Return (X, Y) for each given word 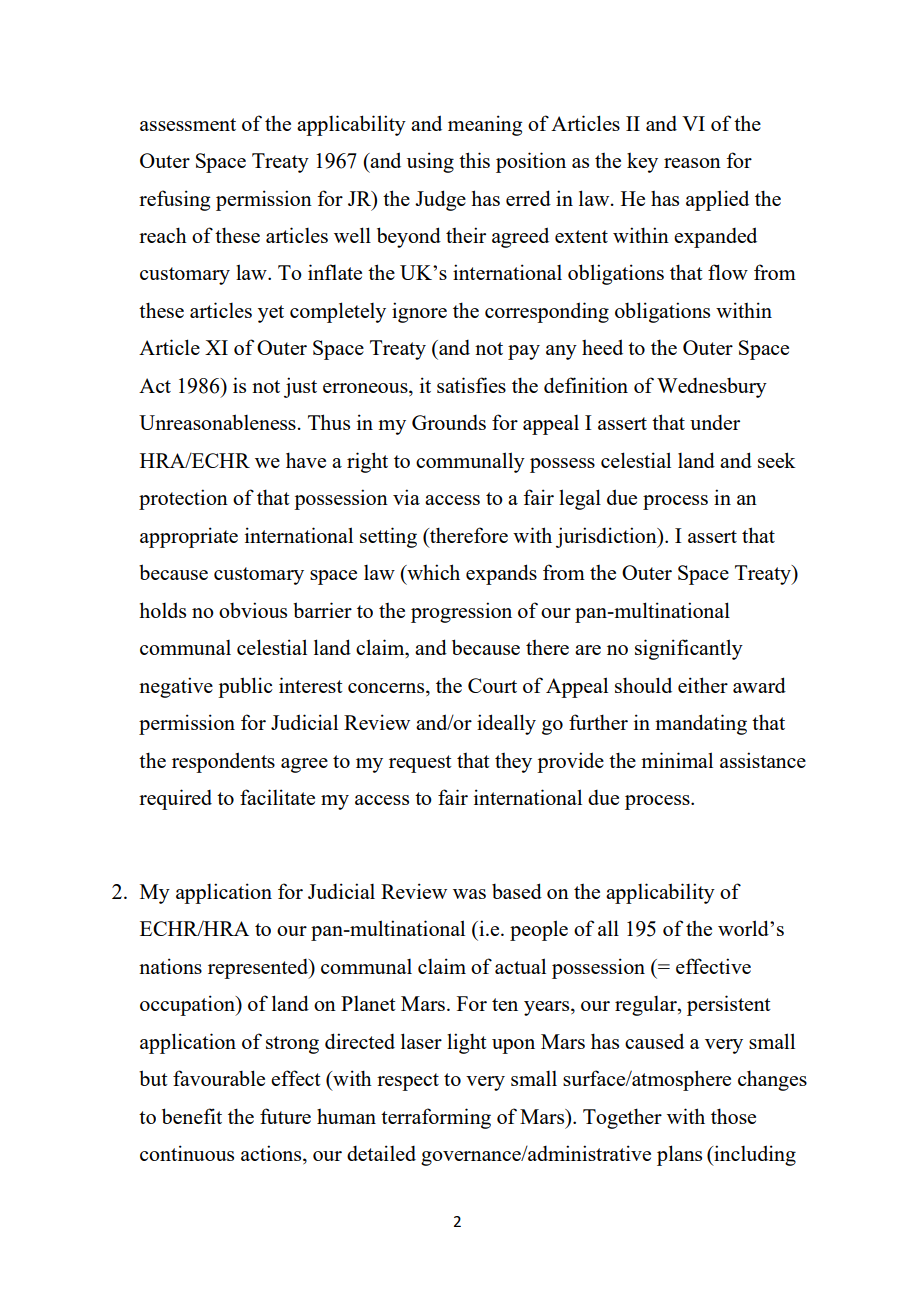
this (474, 160)
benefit (192, 1116)
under (715, 422)
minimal (677, 760)
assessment (188, 124)
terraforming (436, 1118)
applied (717, 200)
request (420, 764)
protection (183, 499)
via (406, 497)
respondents (223, 762)
